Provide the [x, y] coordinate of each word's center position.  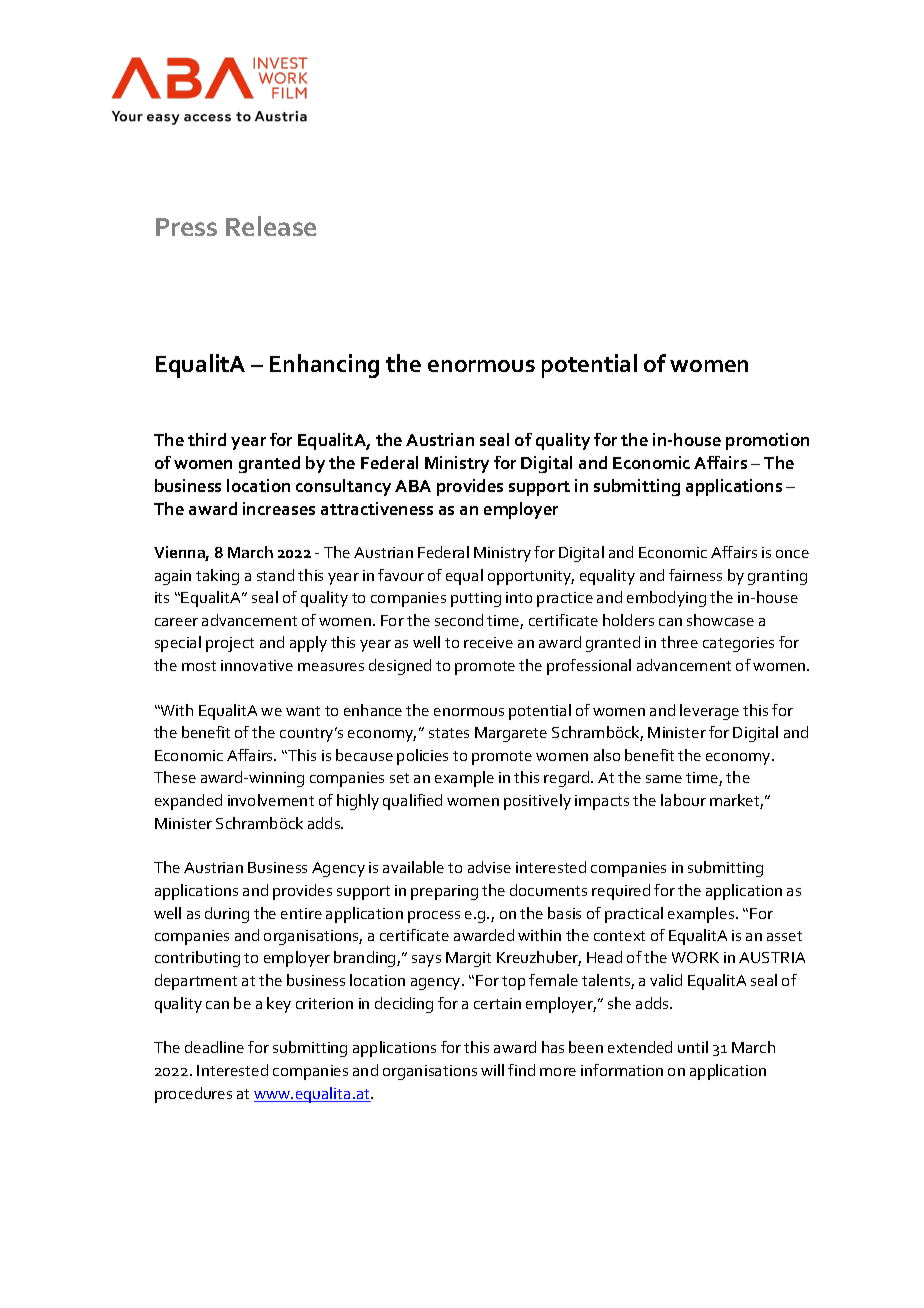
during [227, 915]
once [792, 554]
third [207, 439]
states [449, 733]
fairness [695, 575]
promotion [767, 441]
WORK [695, 957]
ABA [413, 486]
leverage [709, 712]
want [303, 711]
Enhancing [324, 366]
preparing [444, 892]
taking [217, 577]
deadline [214, 1047]
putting [476, 599]
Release [271, 226]
